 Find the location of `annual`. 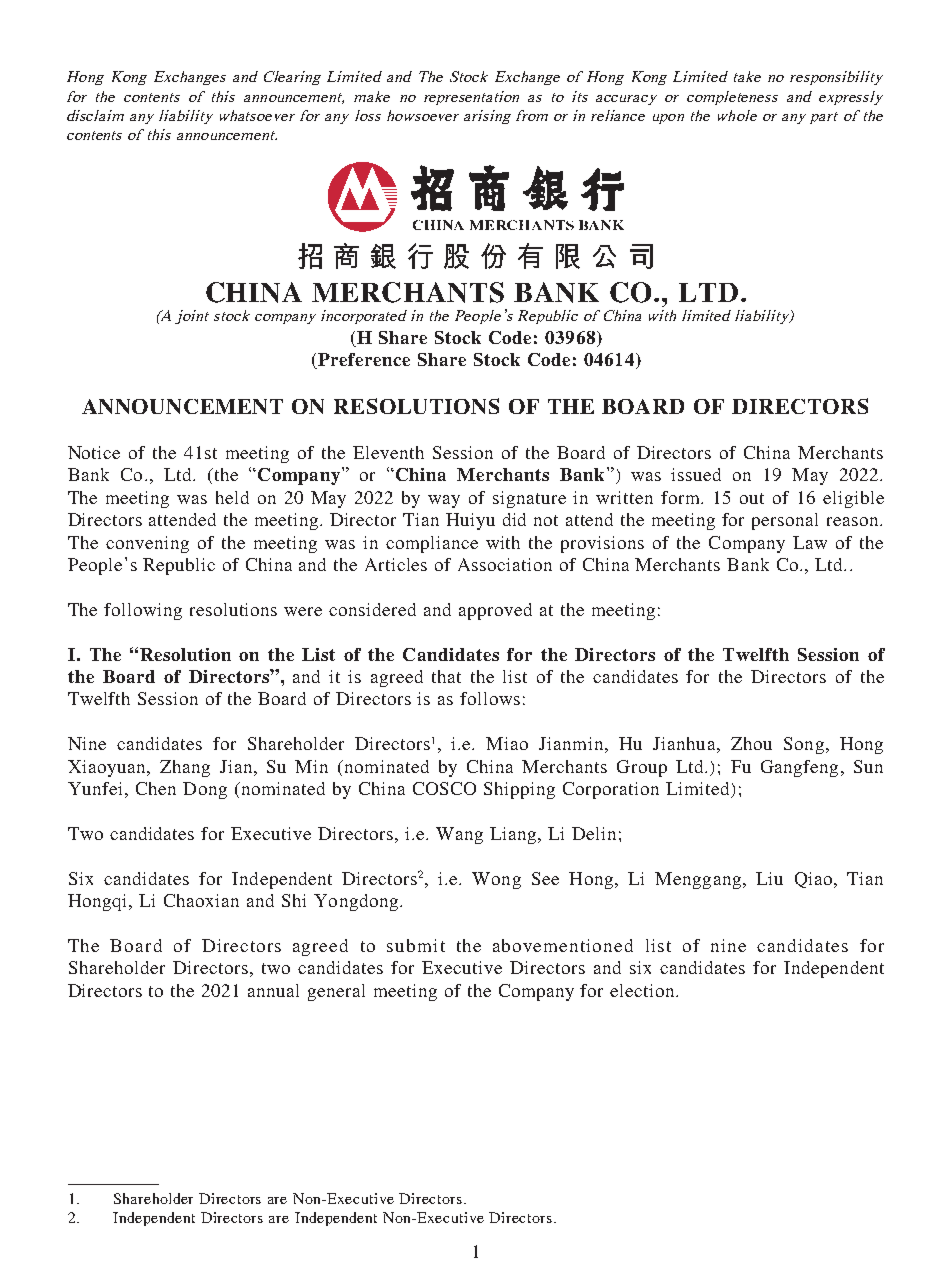

annual is located at coordinates (273, 990).
